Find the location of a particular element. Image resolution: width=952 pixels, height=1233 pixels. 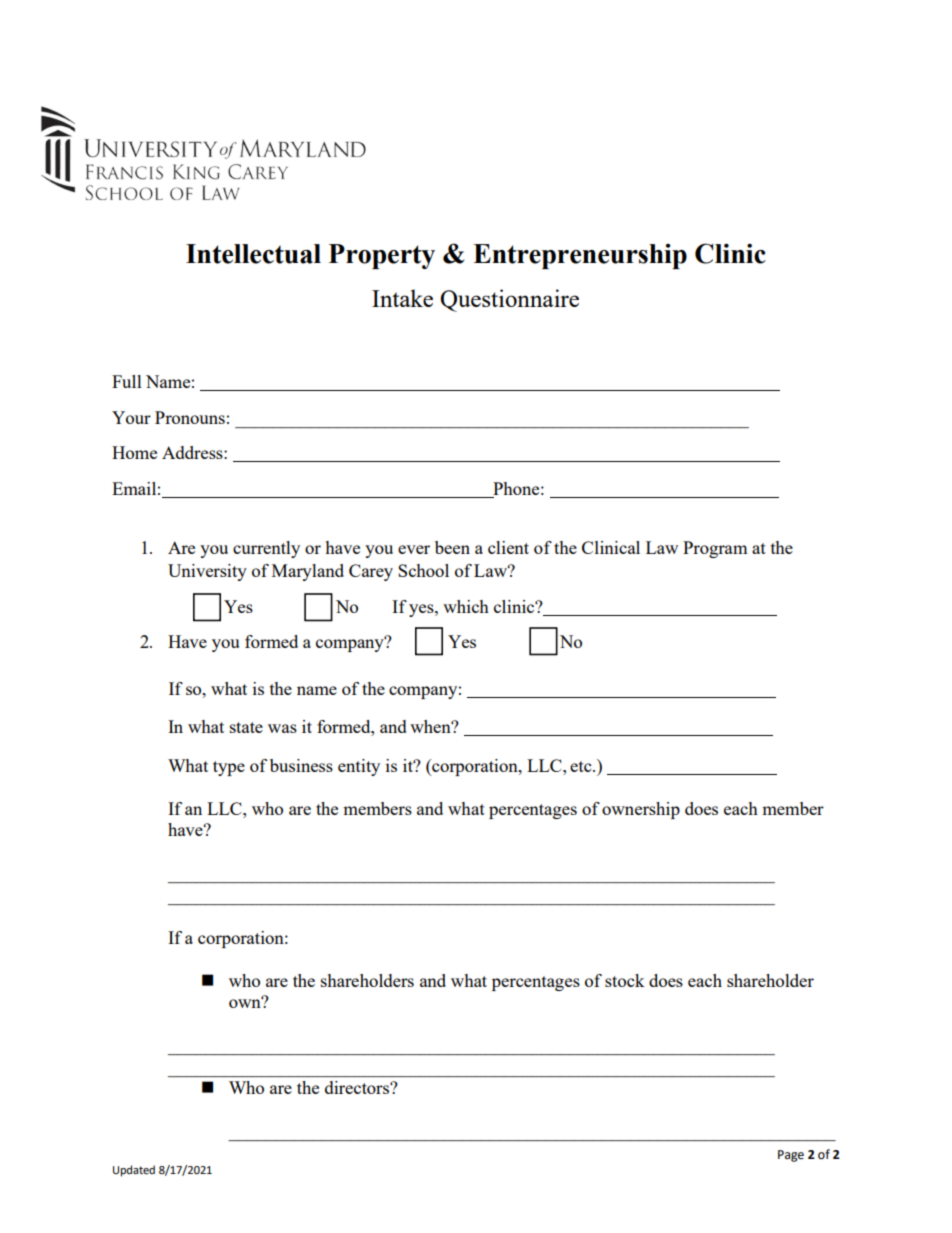

Page is located at coordinates (791, 1156).
